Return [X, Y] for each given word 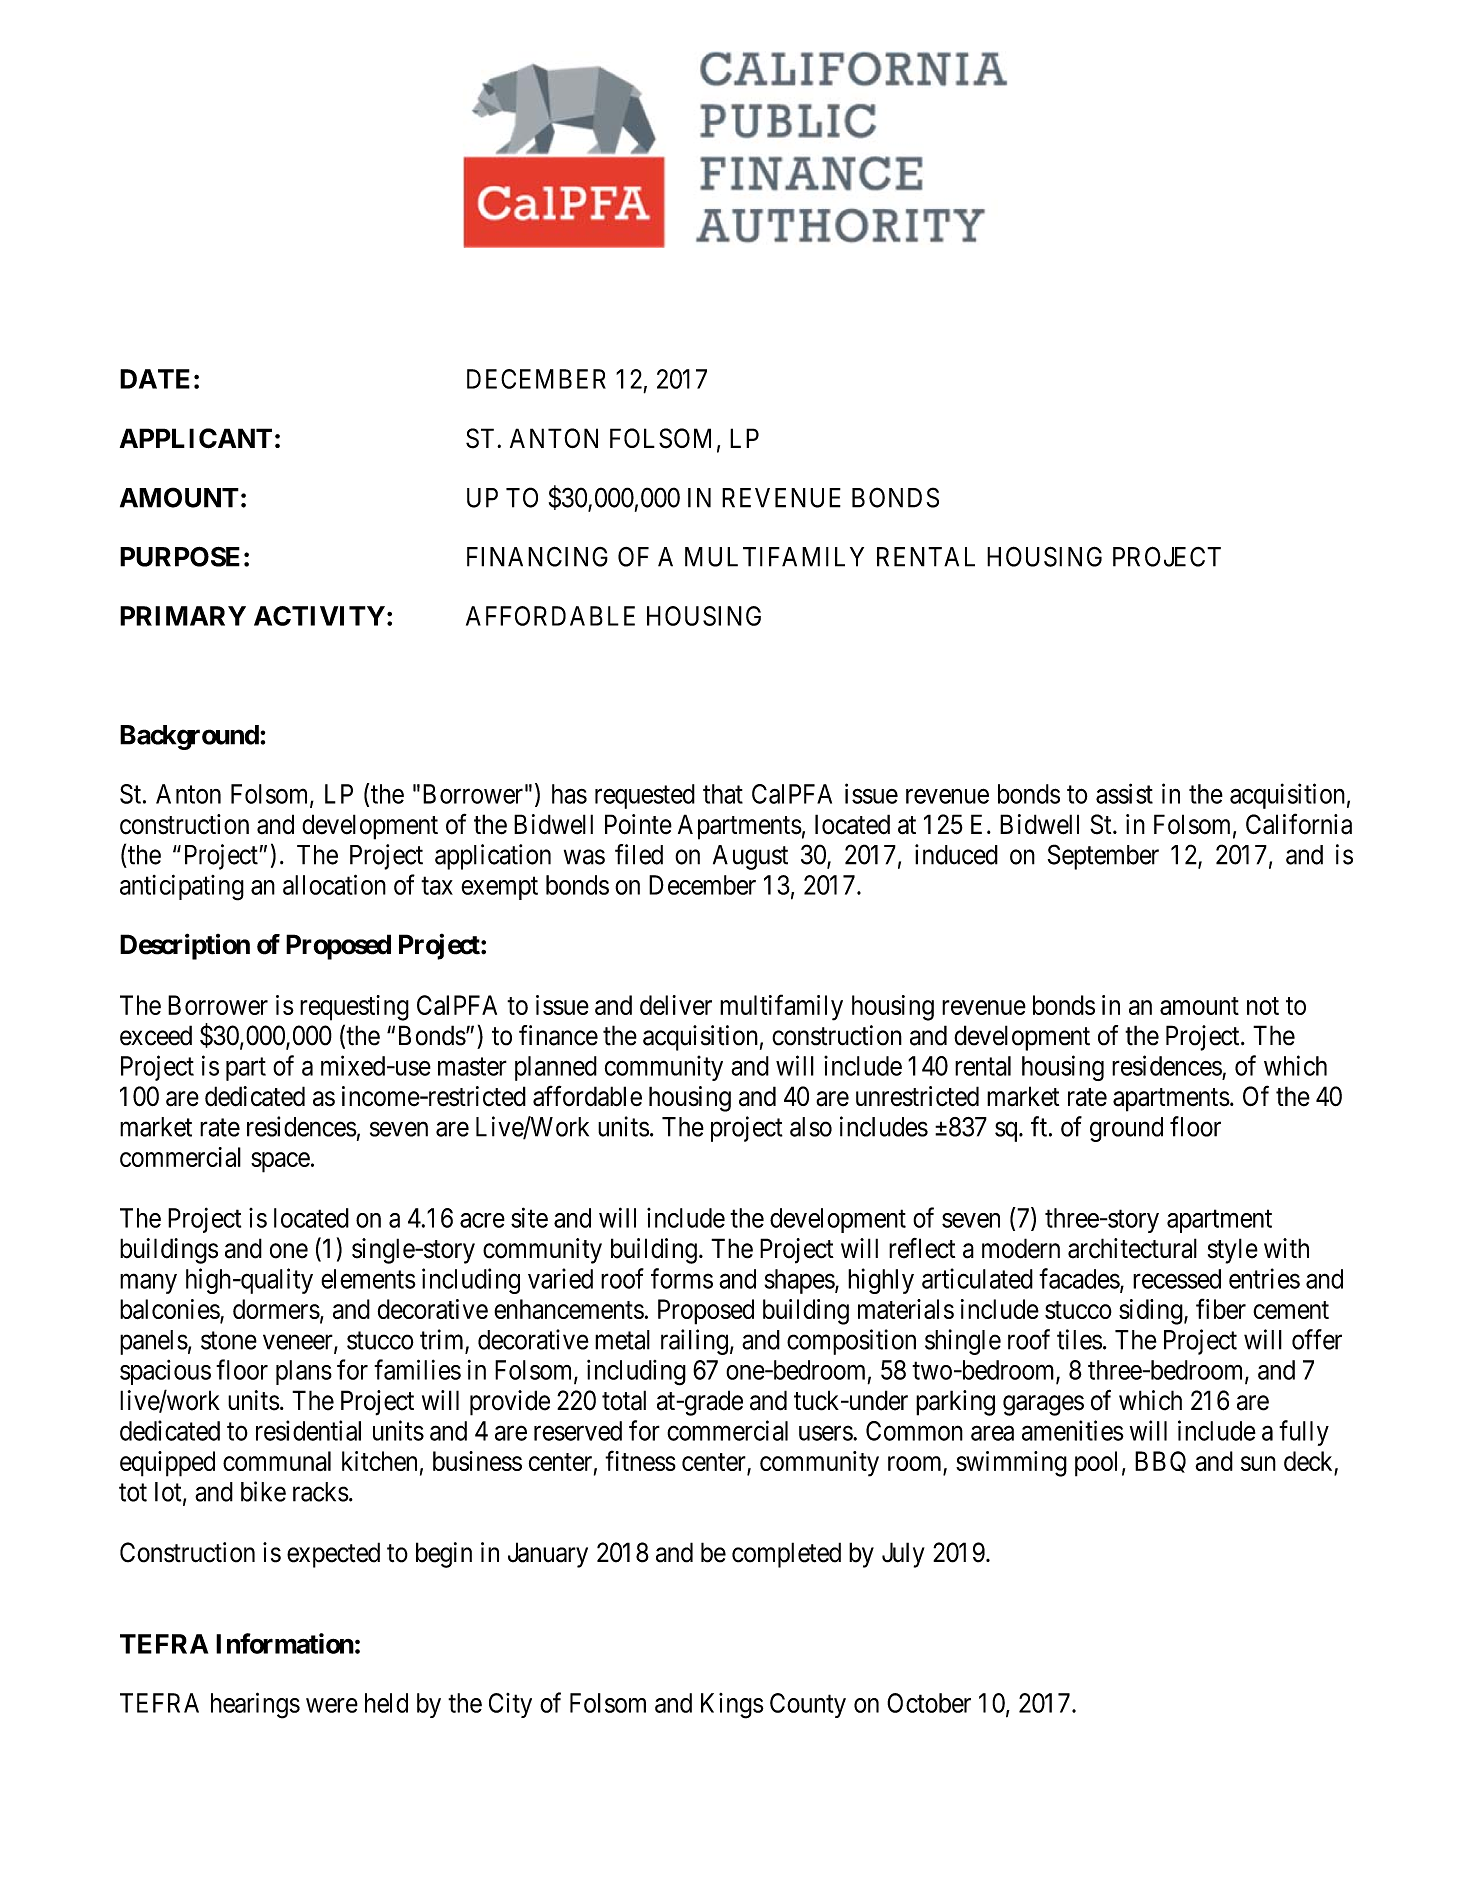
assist [1124, 793]
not [1263, 1006]
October [929, 1703]
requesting [354, 1008]
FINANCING [537, 556]
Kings [732, 1706]
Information [285, 1643]
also [811, 1127]
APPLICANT [196, 438]
